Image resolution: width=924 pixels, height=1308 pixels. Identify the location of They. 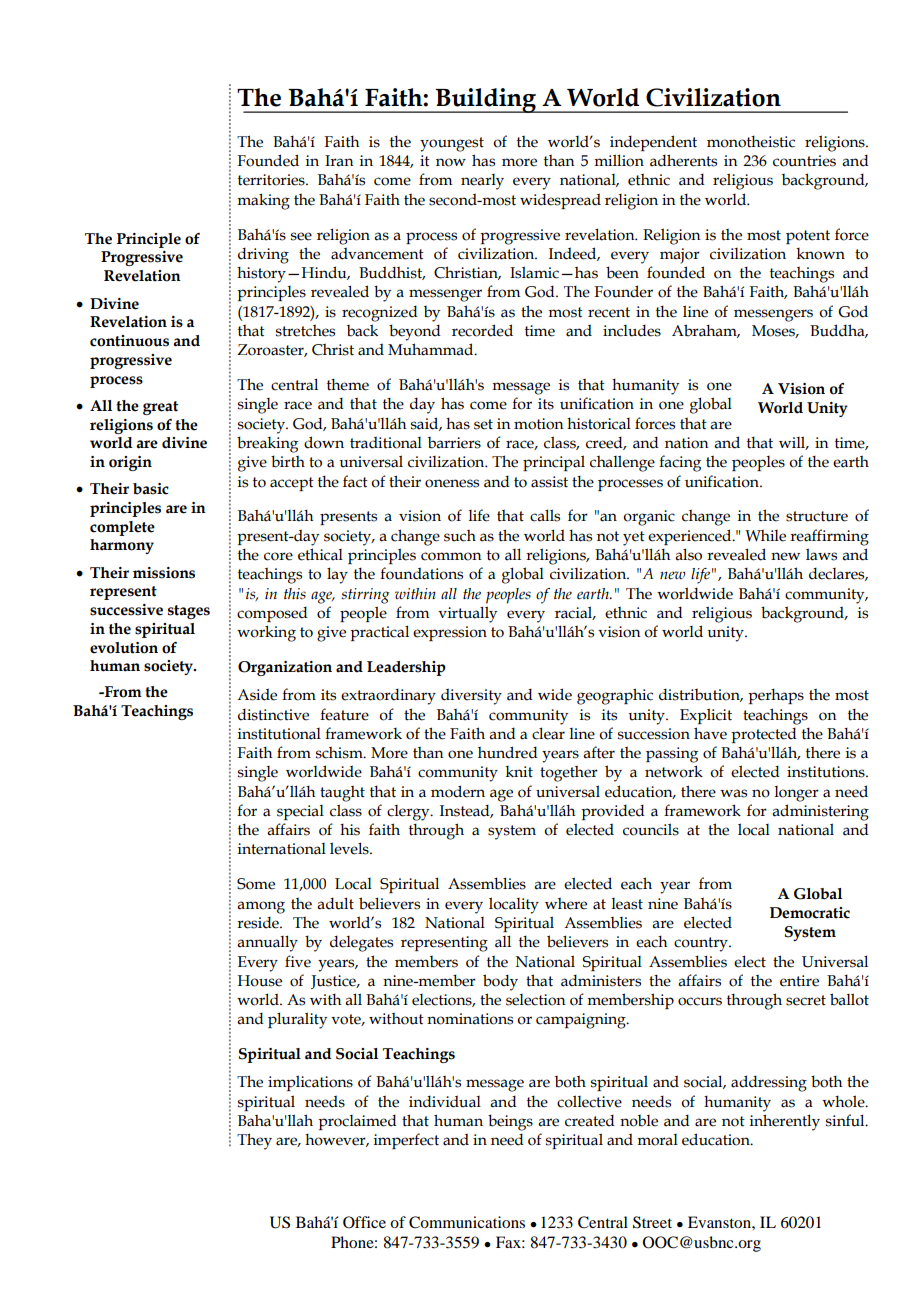
(254, 1141).
